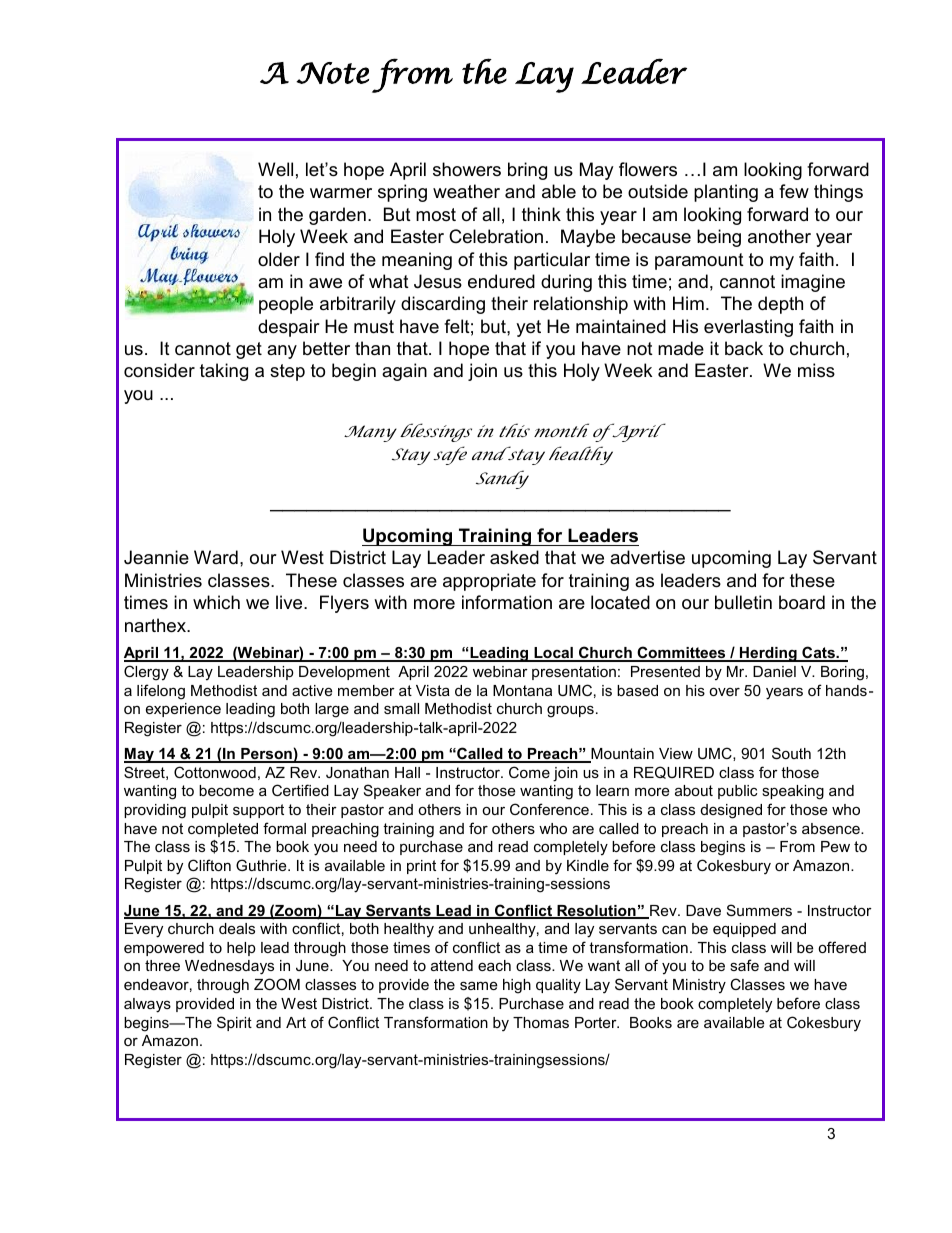 The width and height of the page is (952, 1233). Describe the element at coordinates (156, 557) in the page. I see `Jeannie` at that location.
